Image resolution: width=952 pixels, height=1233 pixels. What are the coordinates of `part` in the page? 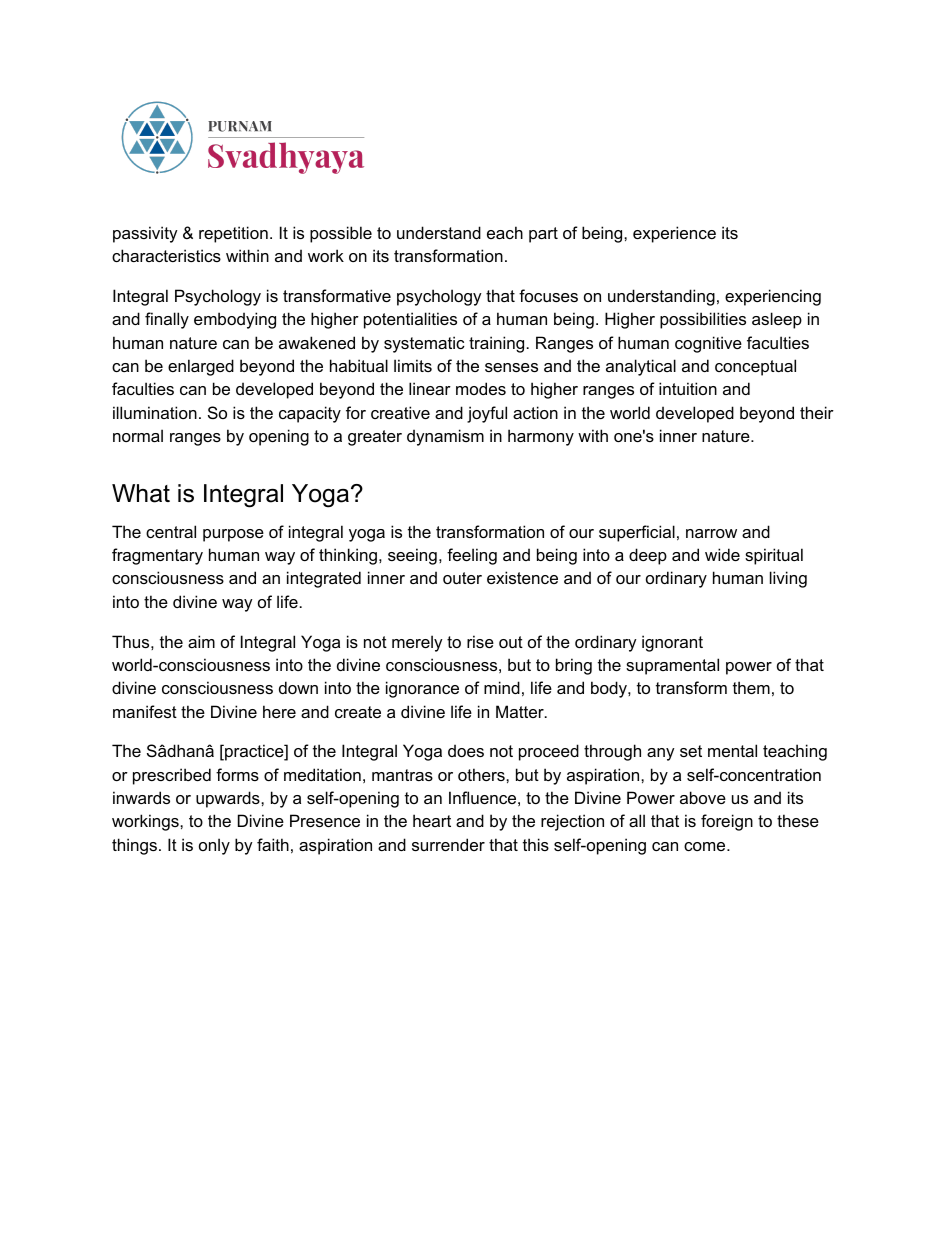 It's located at (543, 235).
